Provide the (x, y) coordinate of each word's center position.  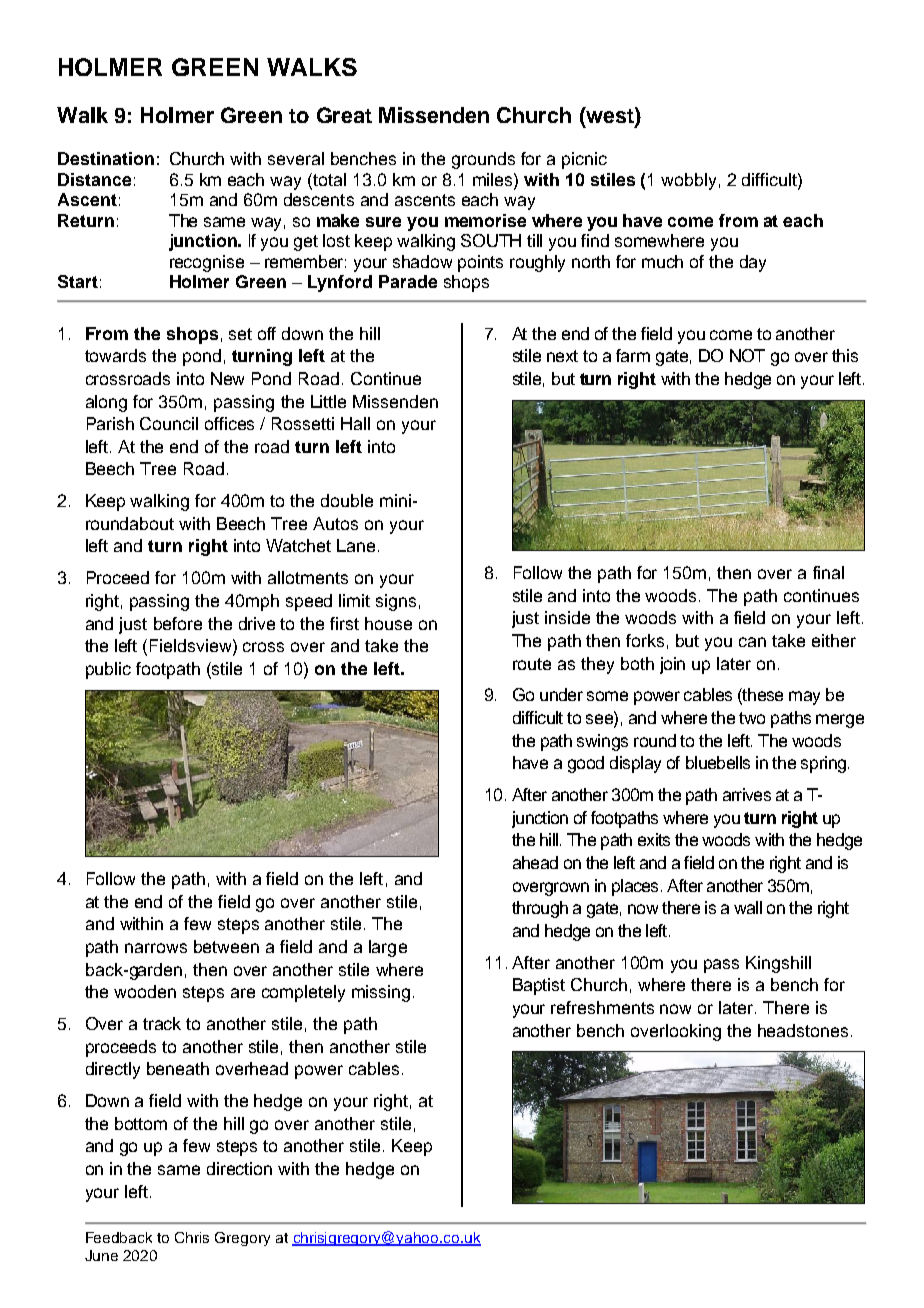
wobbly (688, 181)
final (828, 572)
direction (239, 1168)
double (347, 500)
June (101, 1255)
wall (748, 907)
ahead (535, 862)
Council (169, 423)
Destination (106, 158)
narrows (156, 948)
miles (494, 179)
